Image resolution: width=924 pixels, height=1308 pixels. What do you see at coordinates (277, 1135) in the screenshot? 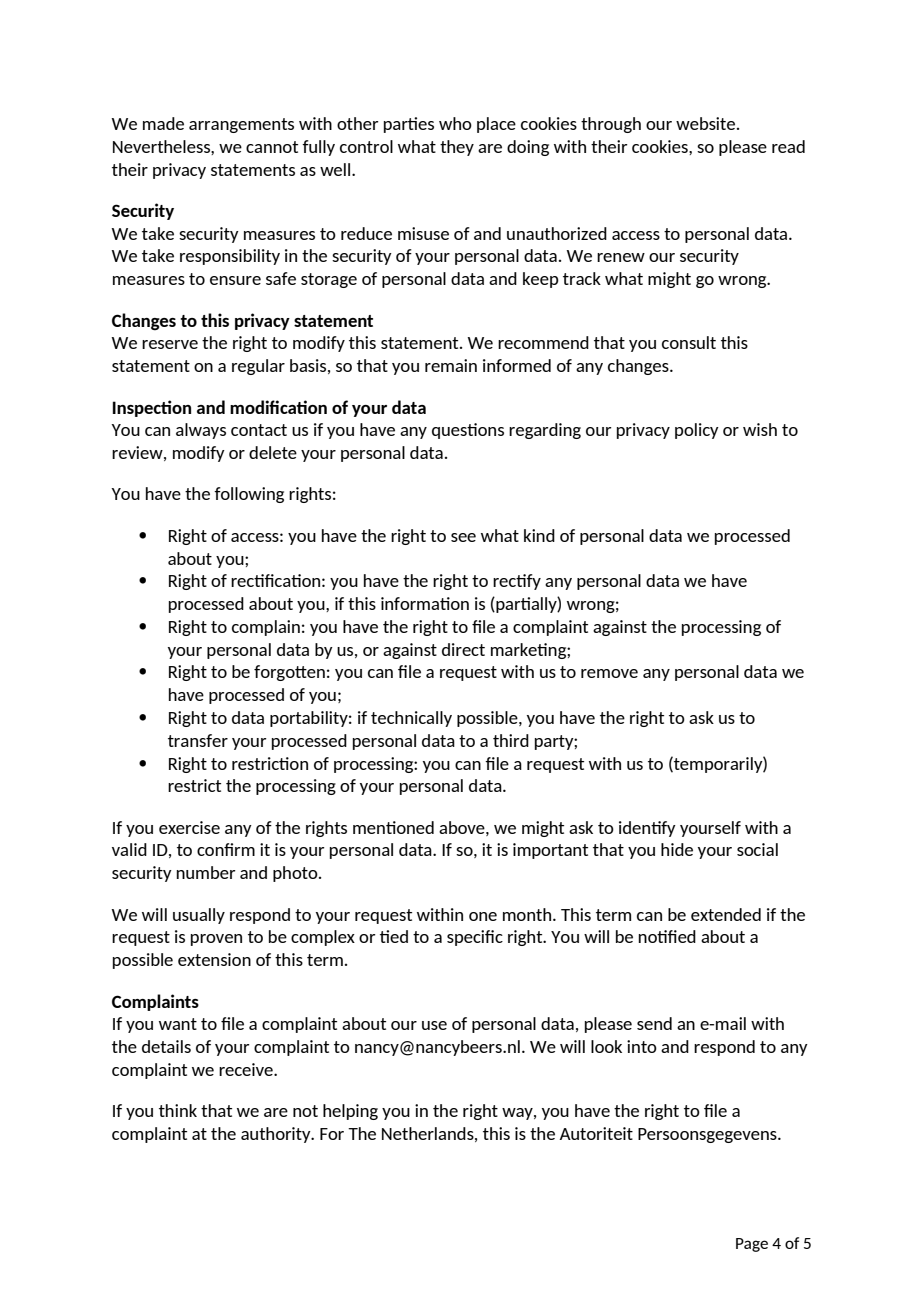
I see `authority` at bounding box center [277, 1135].
